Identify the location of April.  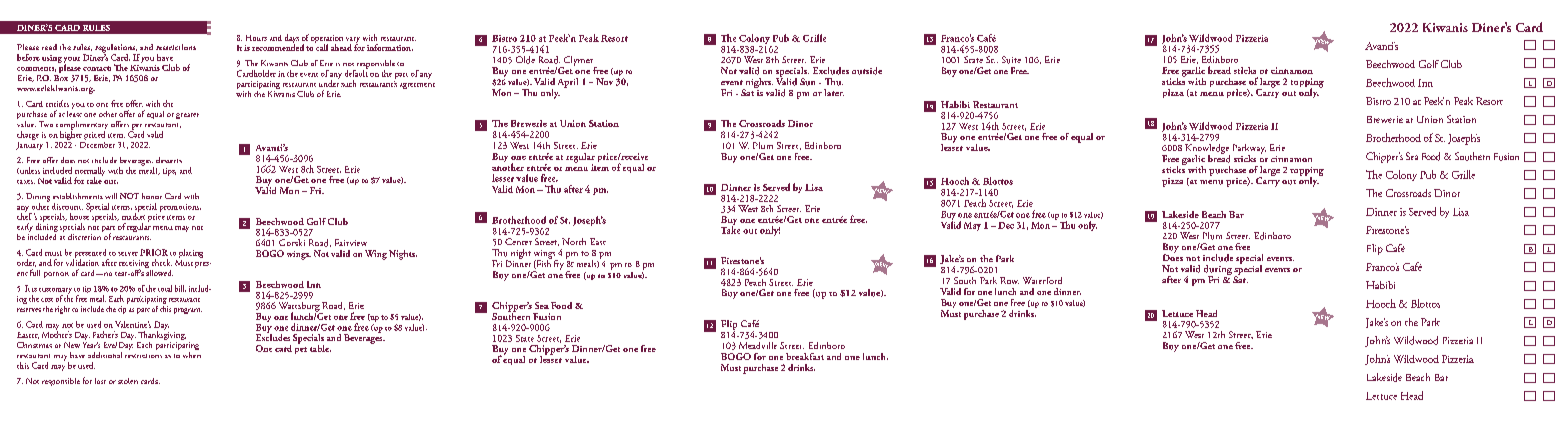
(568, 83).
